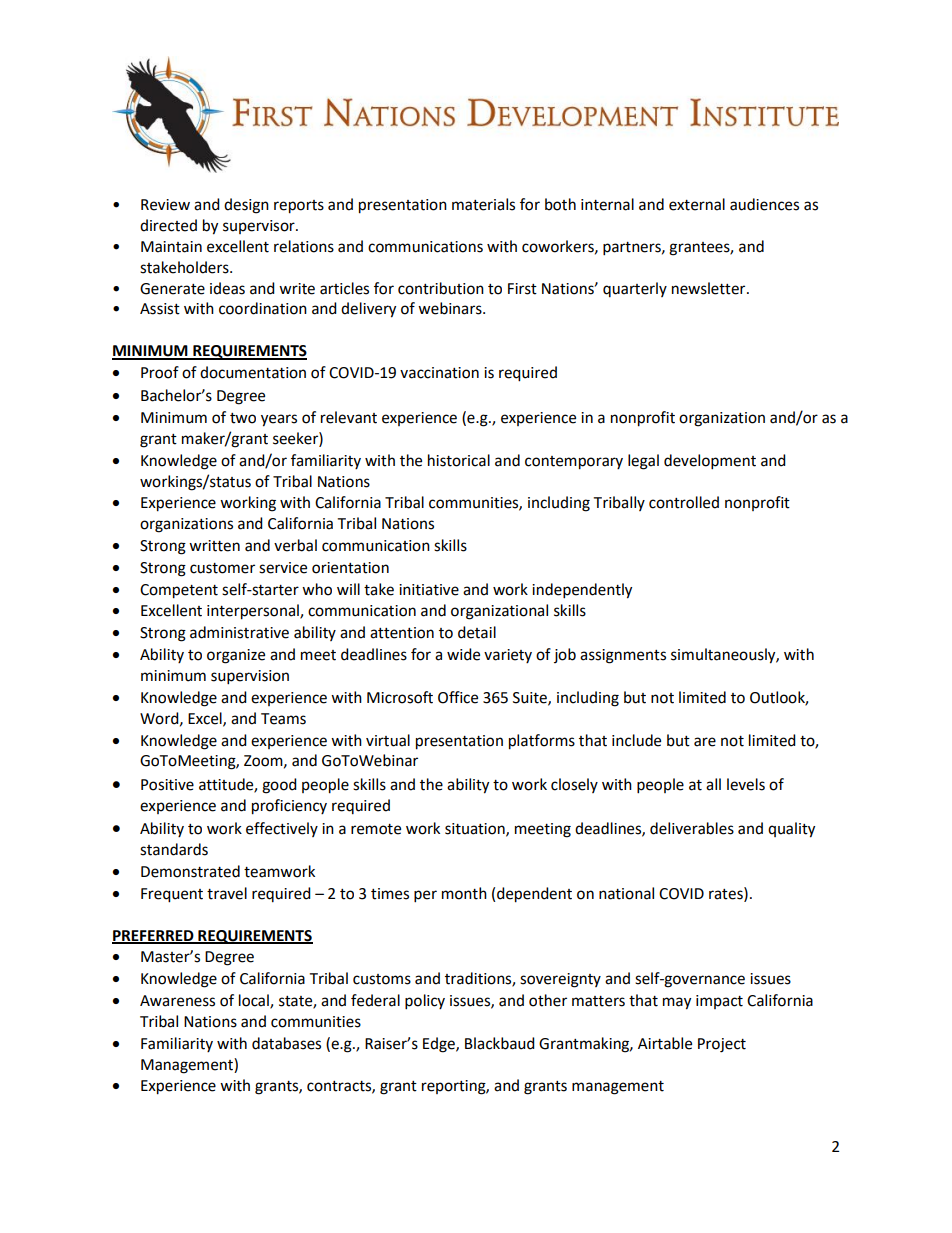  What do you see at coordinates (483, 204) in the image?
I see `materials` at bounding box center [483, 204].
